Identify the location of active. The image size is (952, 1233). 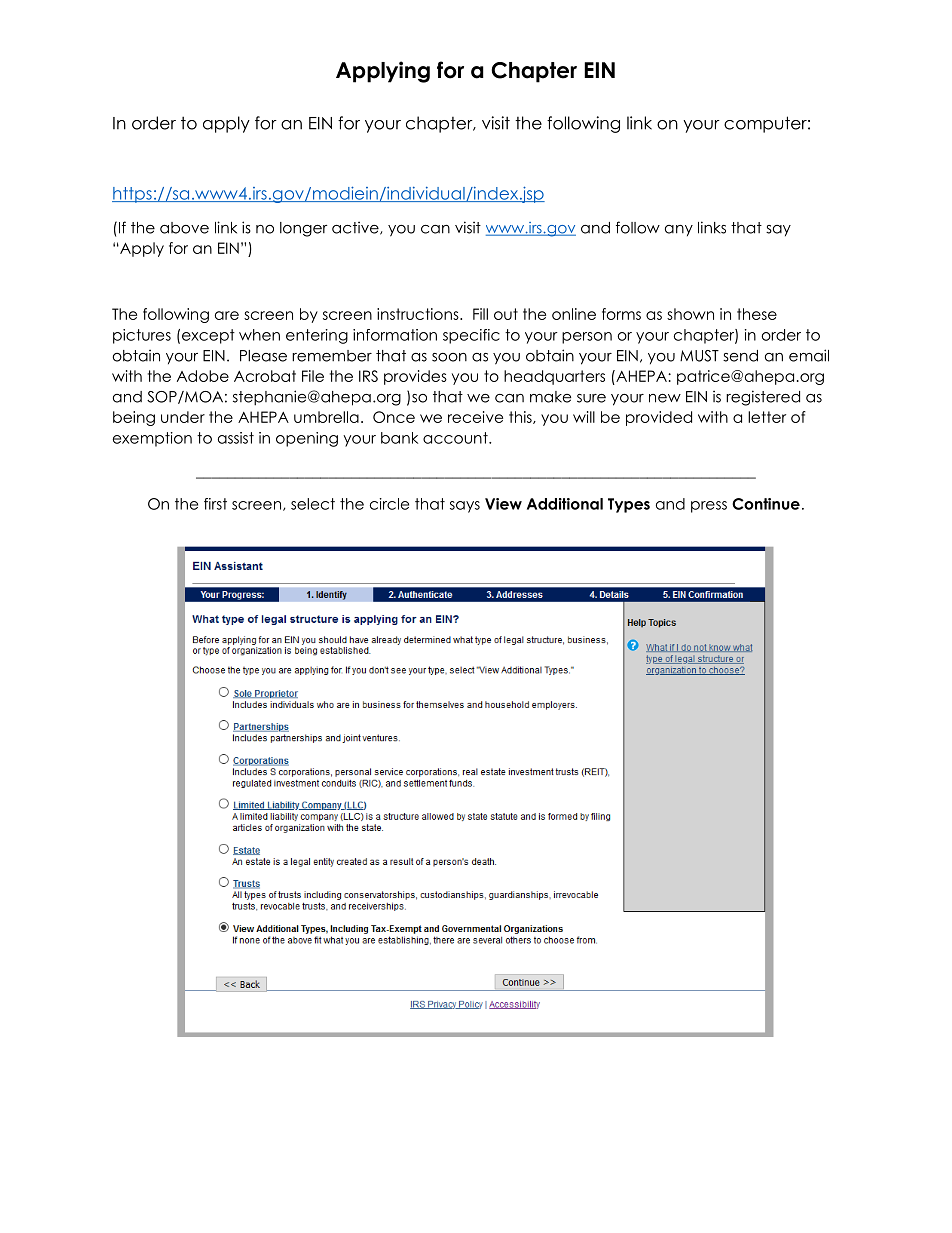
(356, 228).
